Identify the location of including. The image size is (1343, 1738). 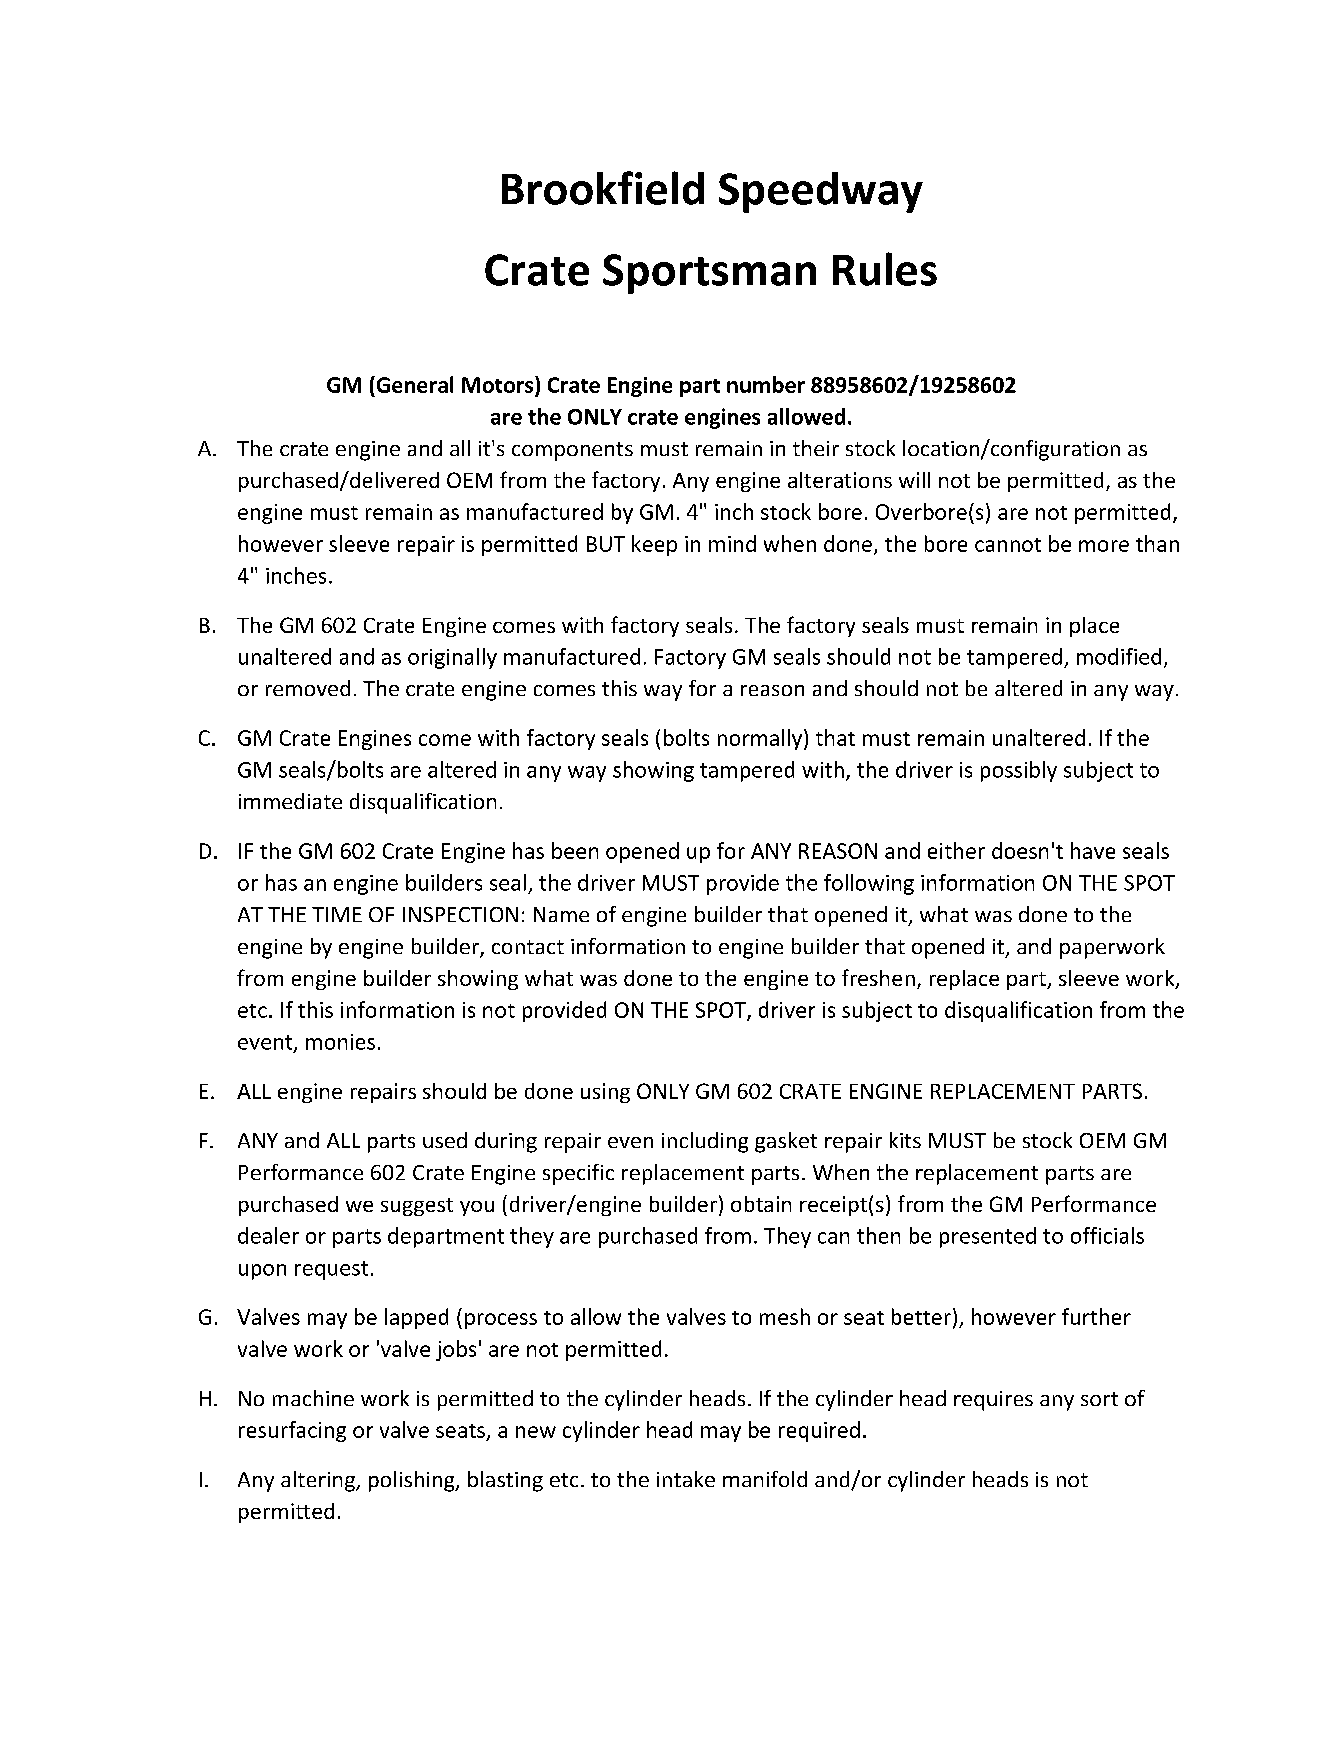
(705, 1142).
